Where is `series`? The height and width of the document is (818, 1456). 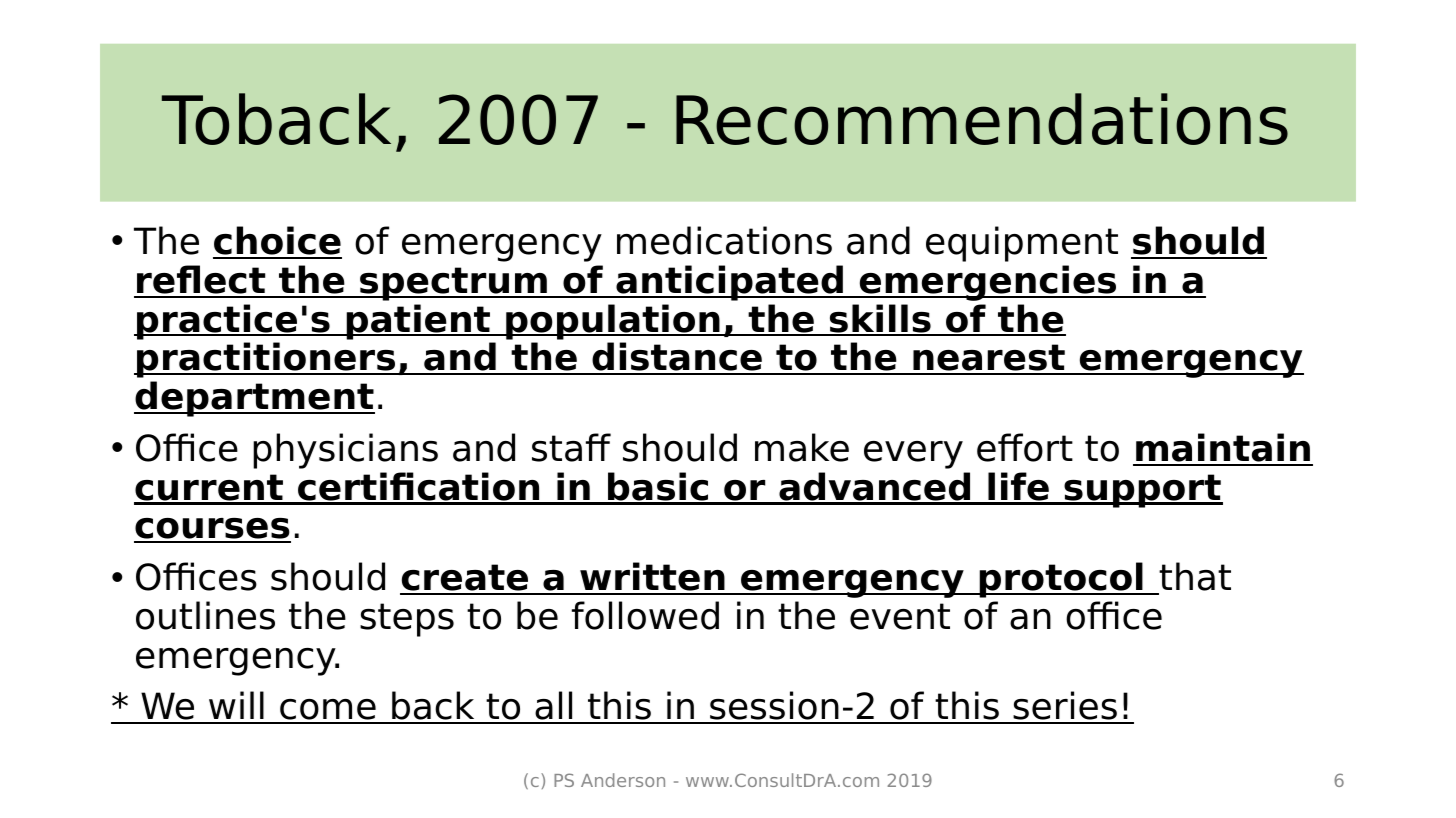 series is located at coordinates (1065, 707).
